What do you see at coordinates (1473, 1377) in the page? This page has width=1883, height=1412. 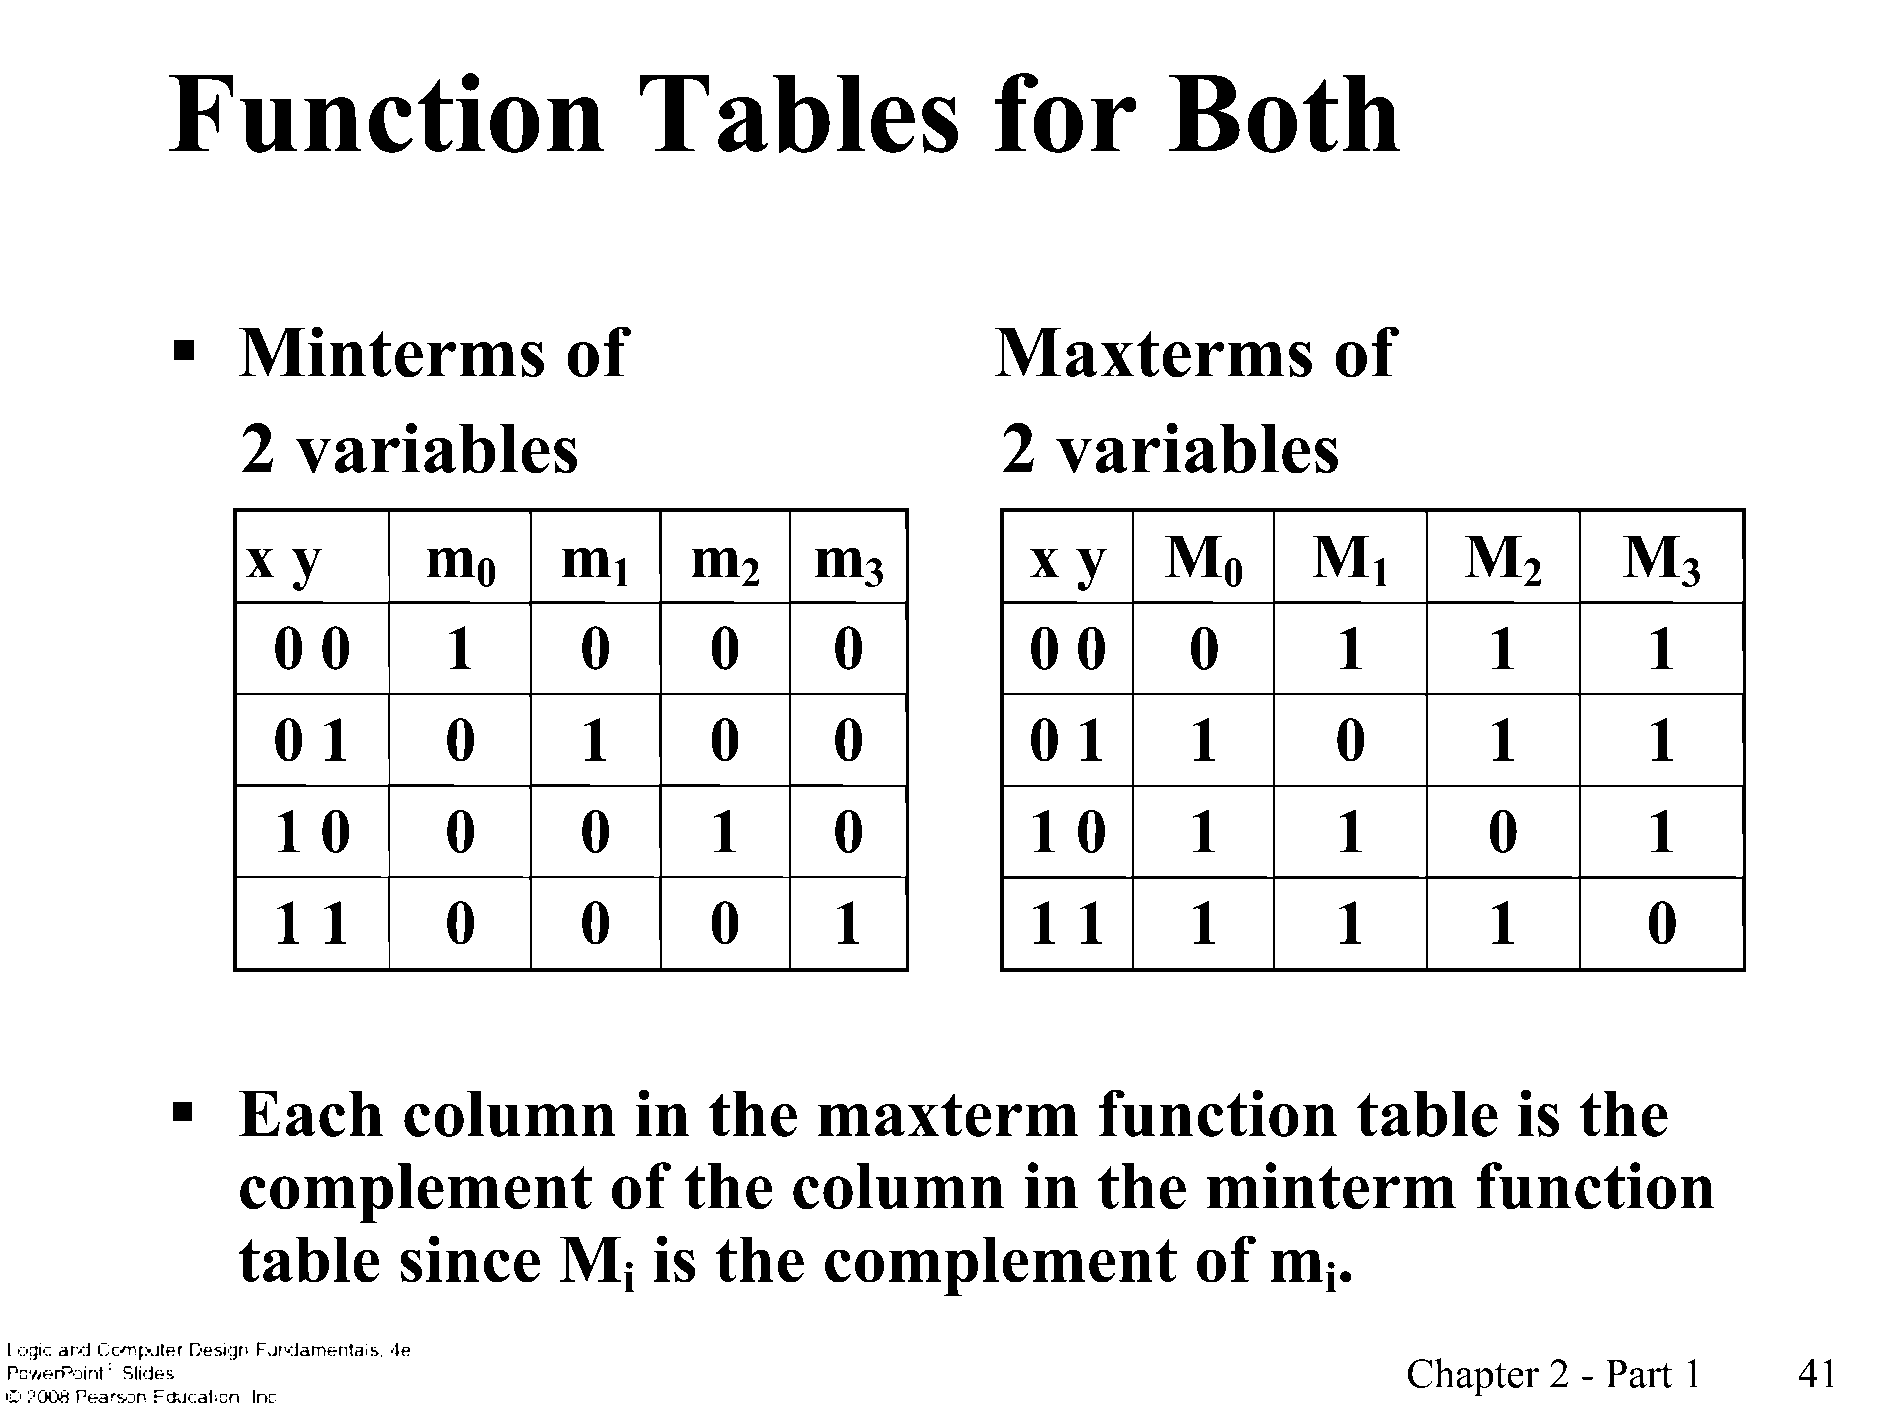 I see `Chapter` at bounding box center [1473, 1377].
